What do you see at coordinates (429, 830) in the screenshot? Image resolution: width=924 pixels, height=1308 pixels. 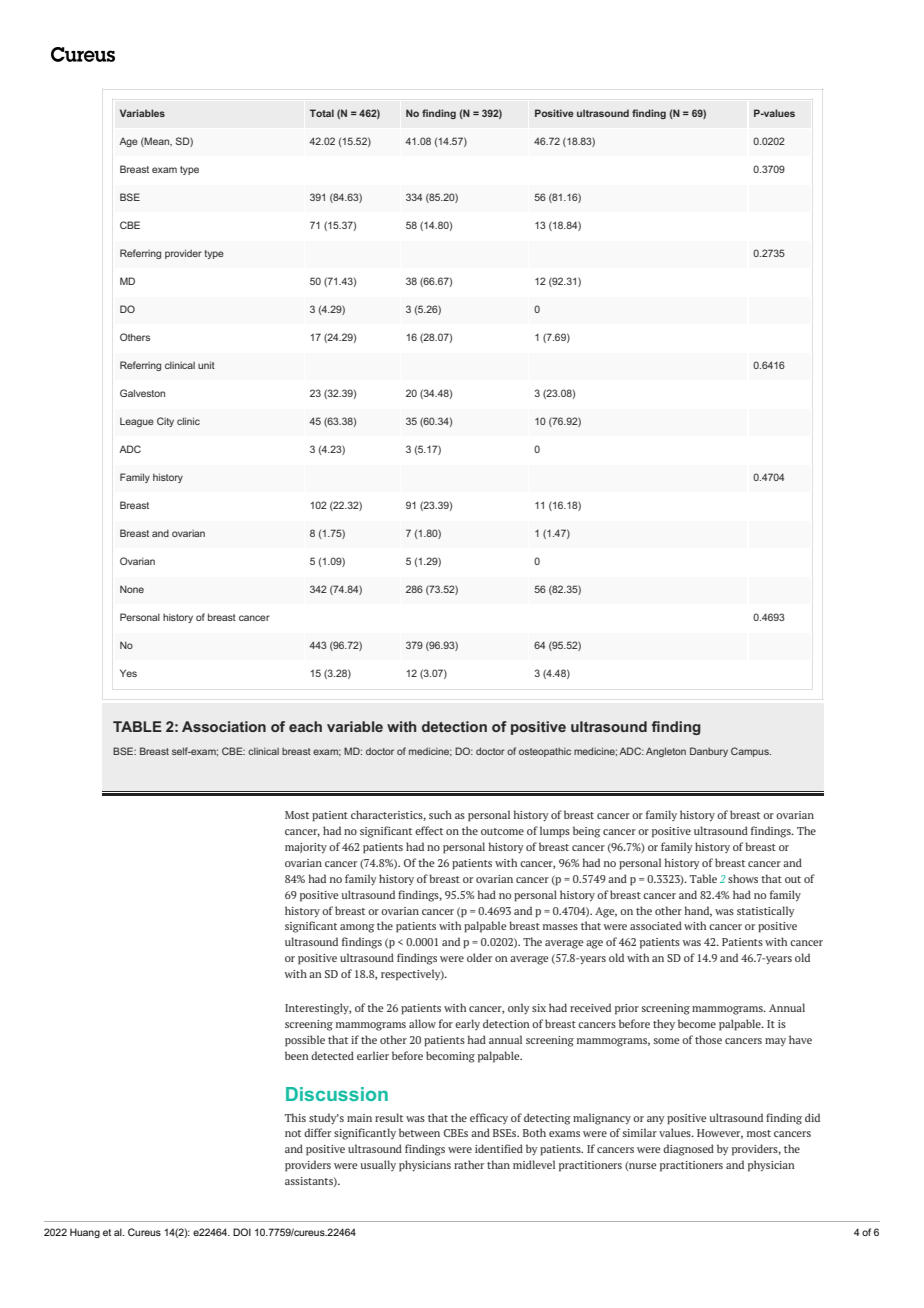 I see `effect` at bounding box center [429, 830].
